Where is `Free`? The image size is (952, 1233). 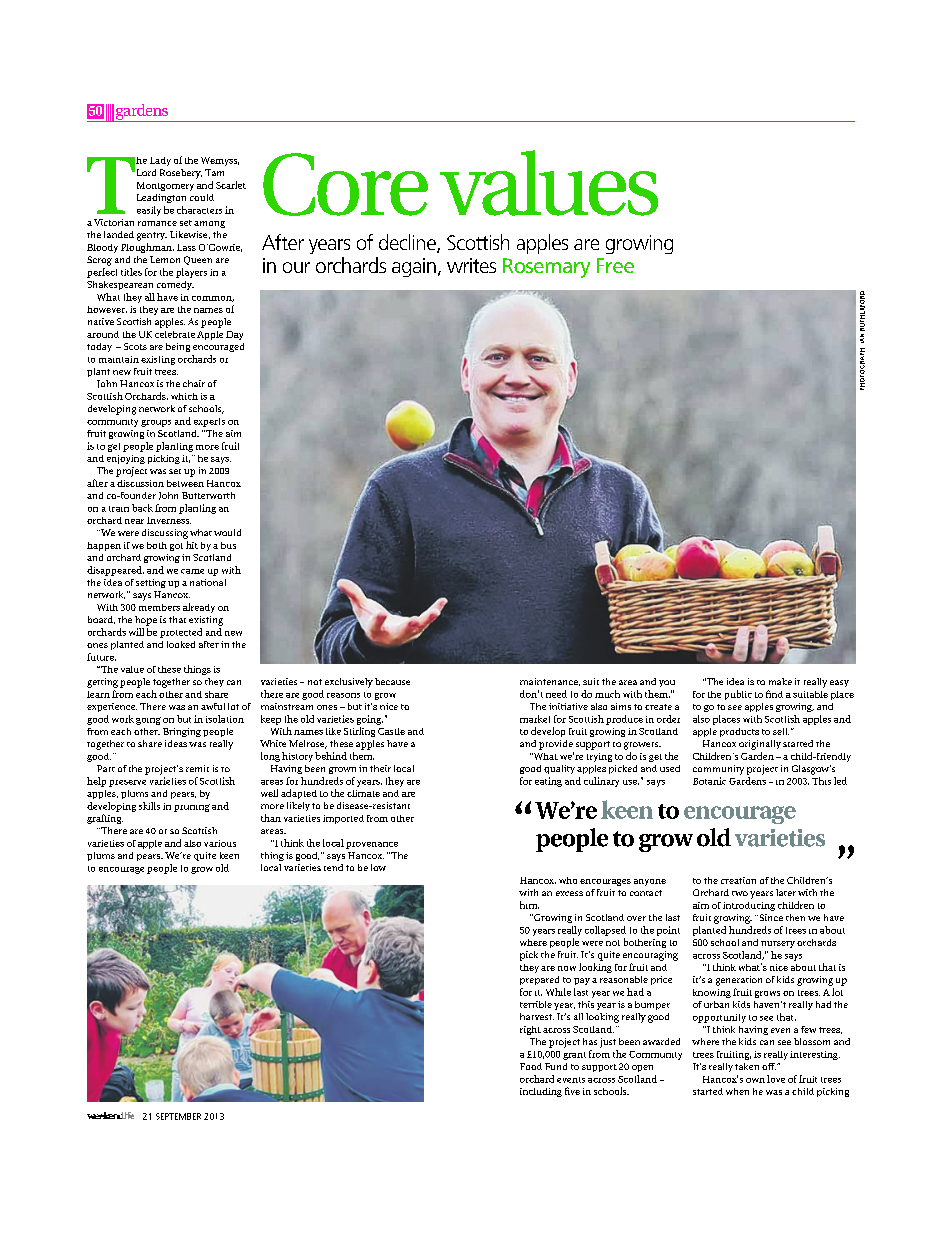
Free is located at coordinates (615, 265).
